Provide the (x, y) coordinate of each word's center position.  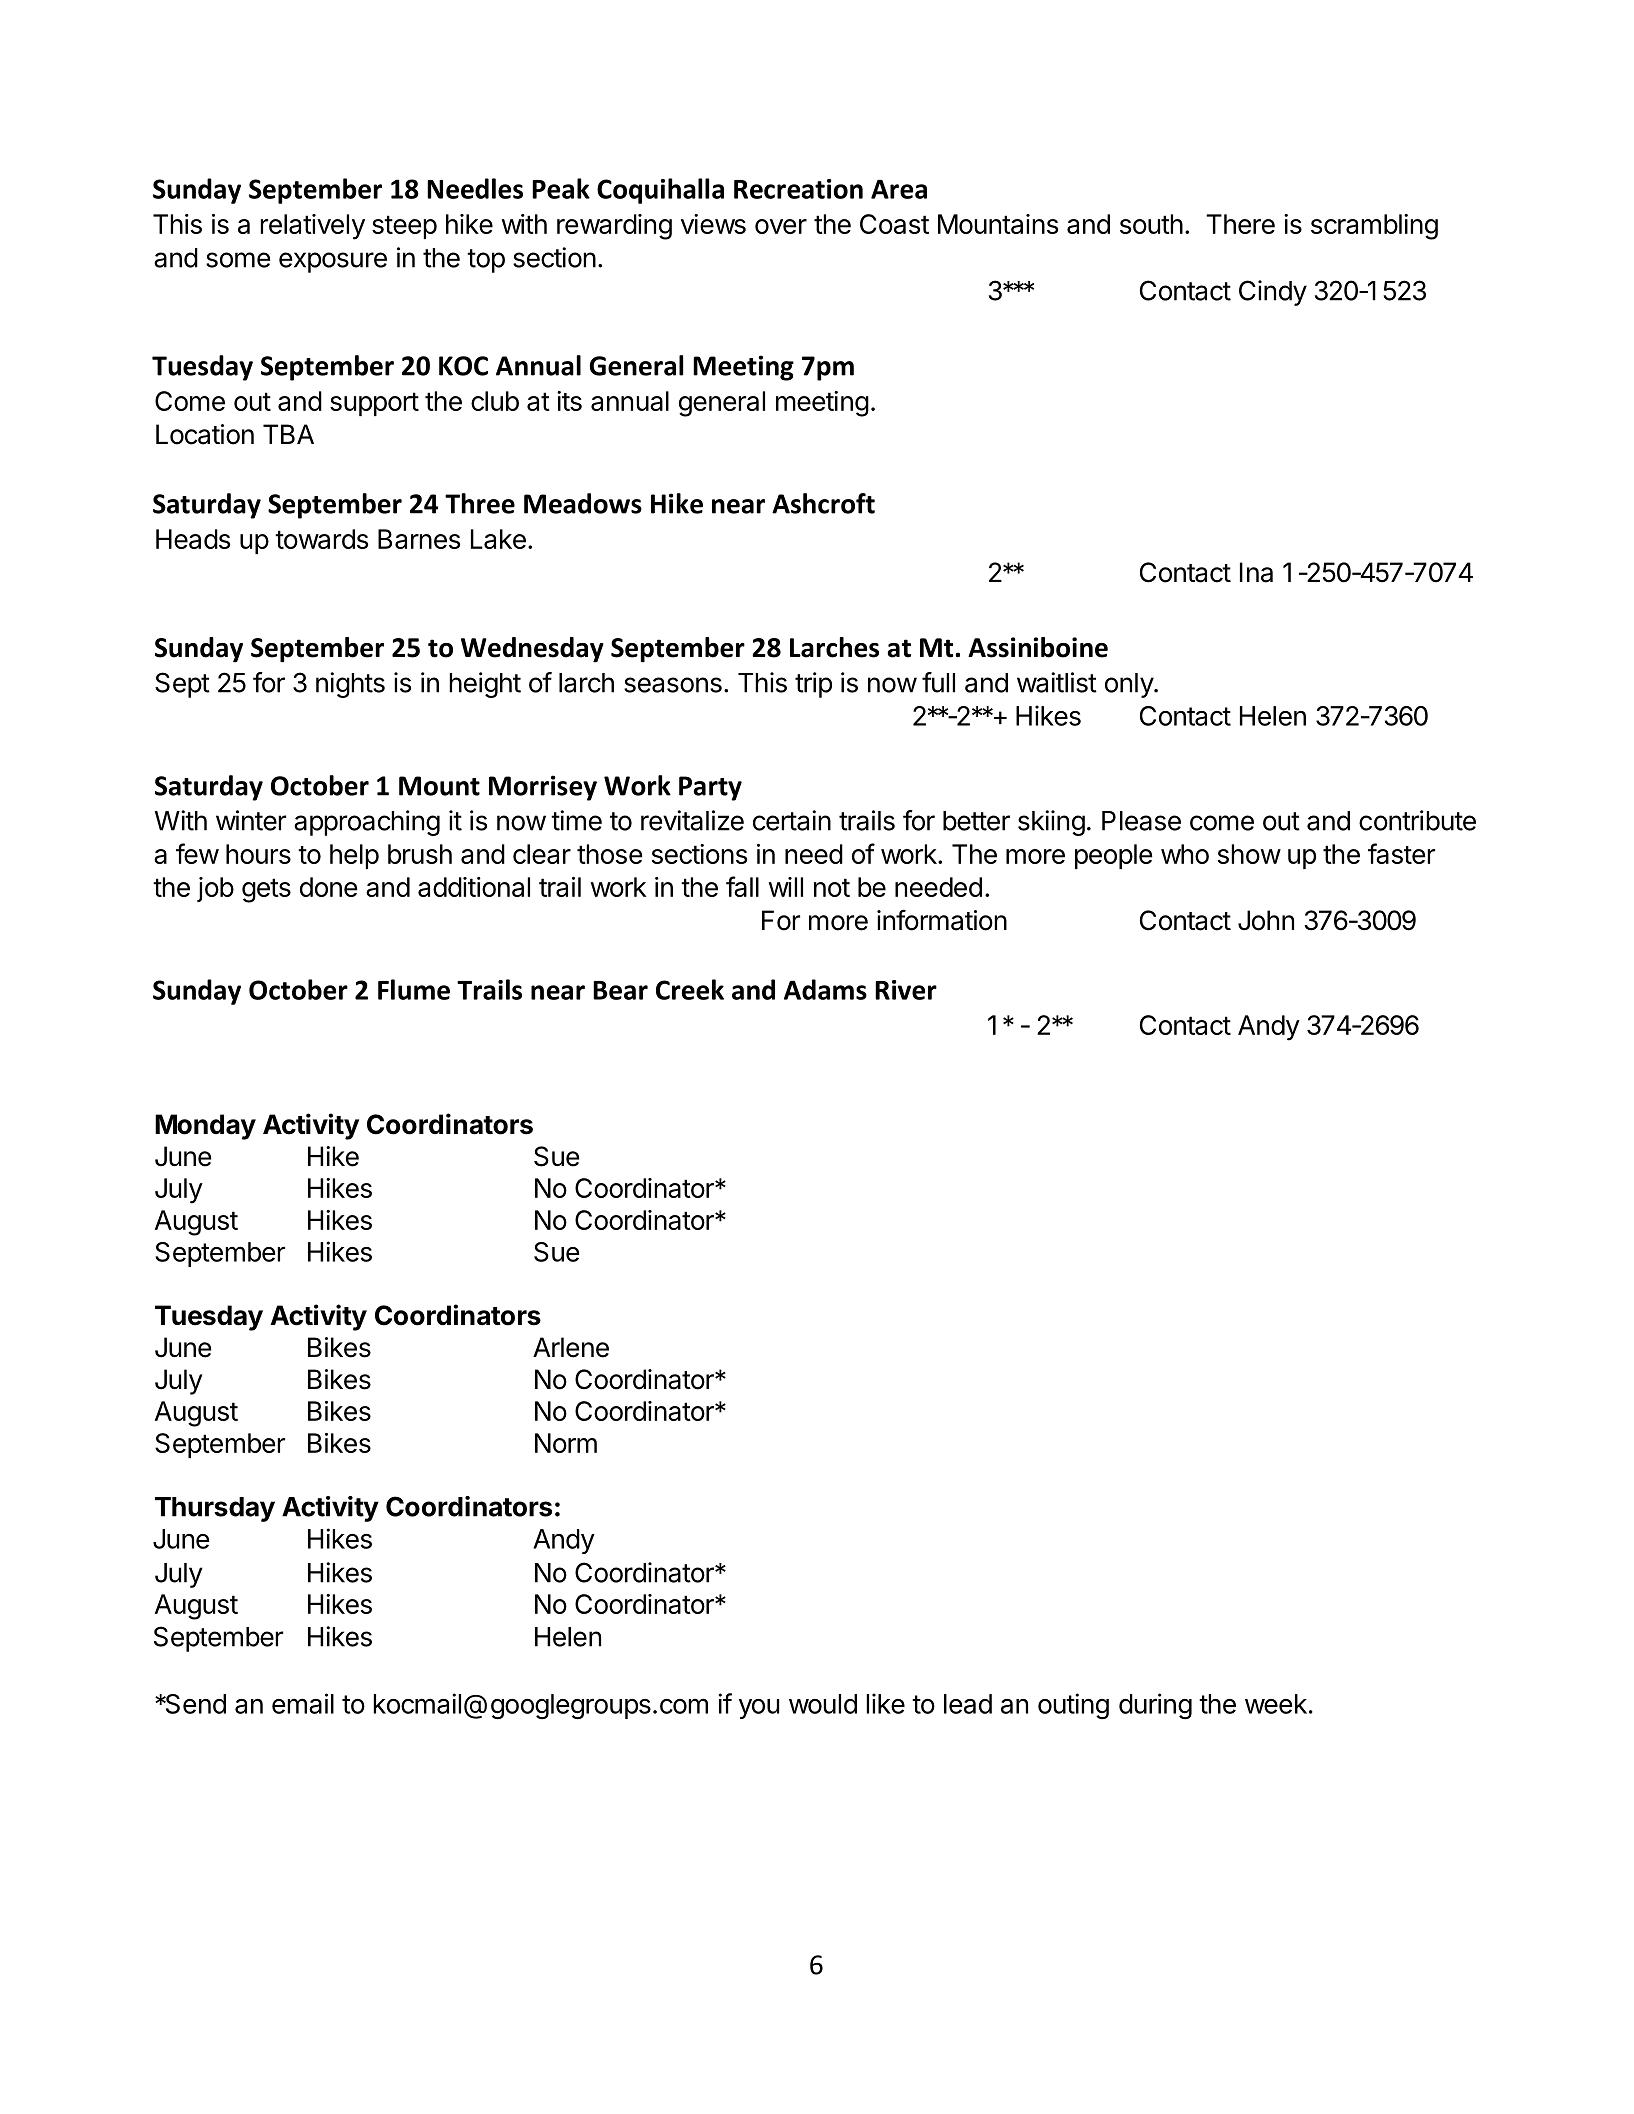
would (823, 1704)
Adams (825, 989)
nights (350, 685)
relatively (312, 227)
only (1130, 685)
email (303, 1703)
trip (813, 685)
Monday (205, 1127)
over (781, 226)
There (1240, 224)
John (1266, 920)
